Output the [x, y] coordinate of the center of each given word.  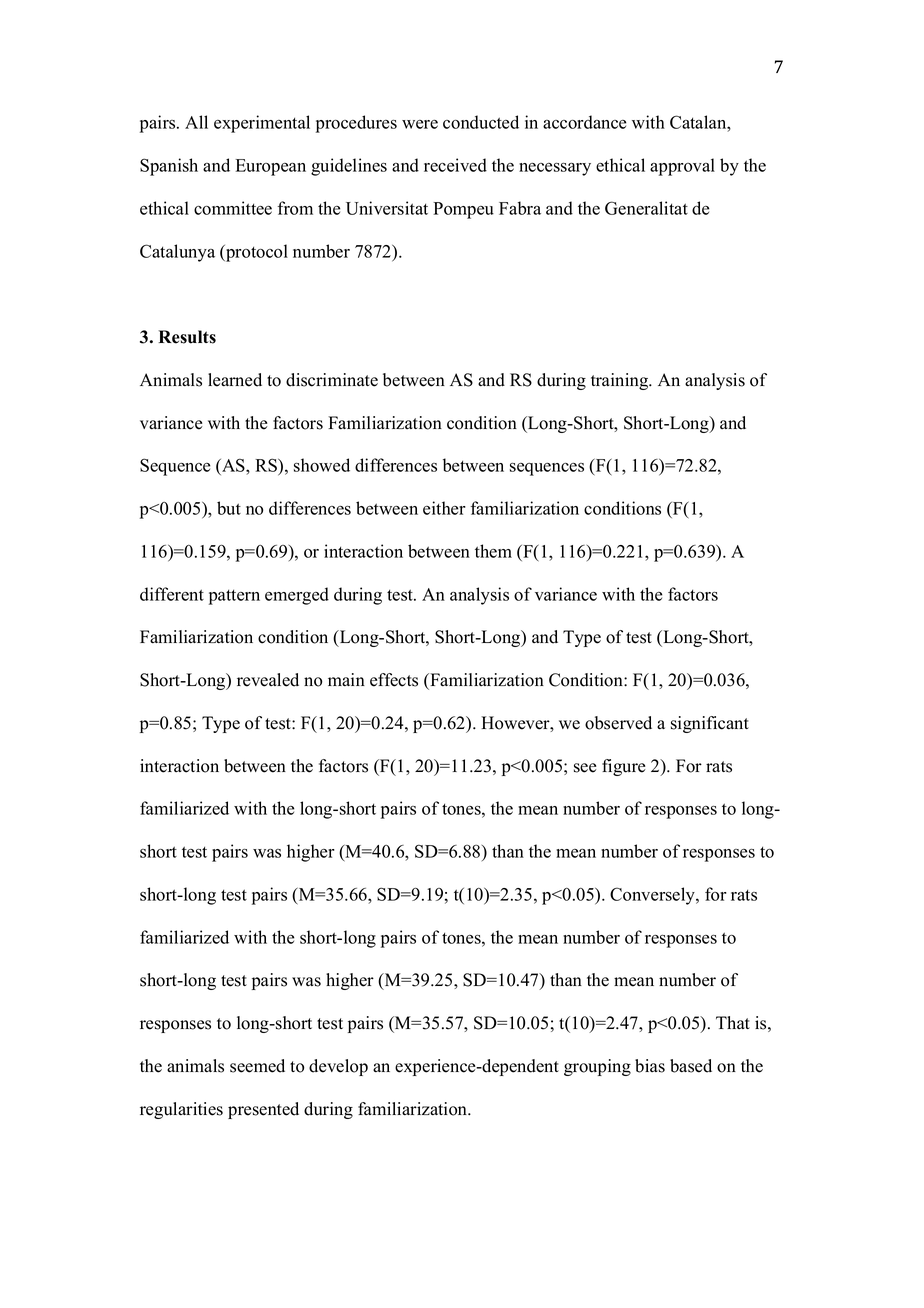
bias [650, 1066]
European [271, 167]
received [455, 165]
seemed [257, 1066]
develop [338, 1067]
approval [682, 167]
